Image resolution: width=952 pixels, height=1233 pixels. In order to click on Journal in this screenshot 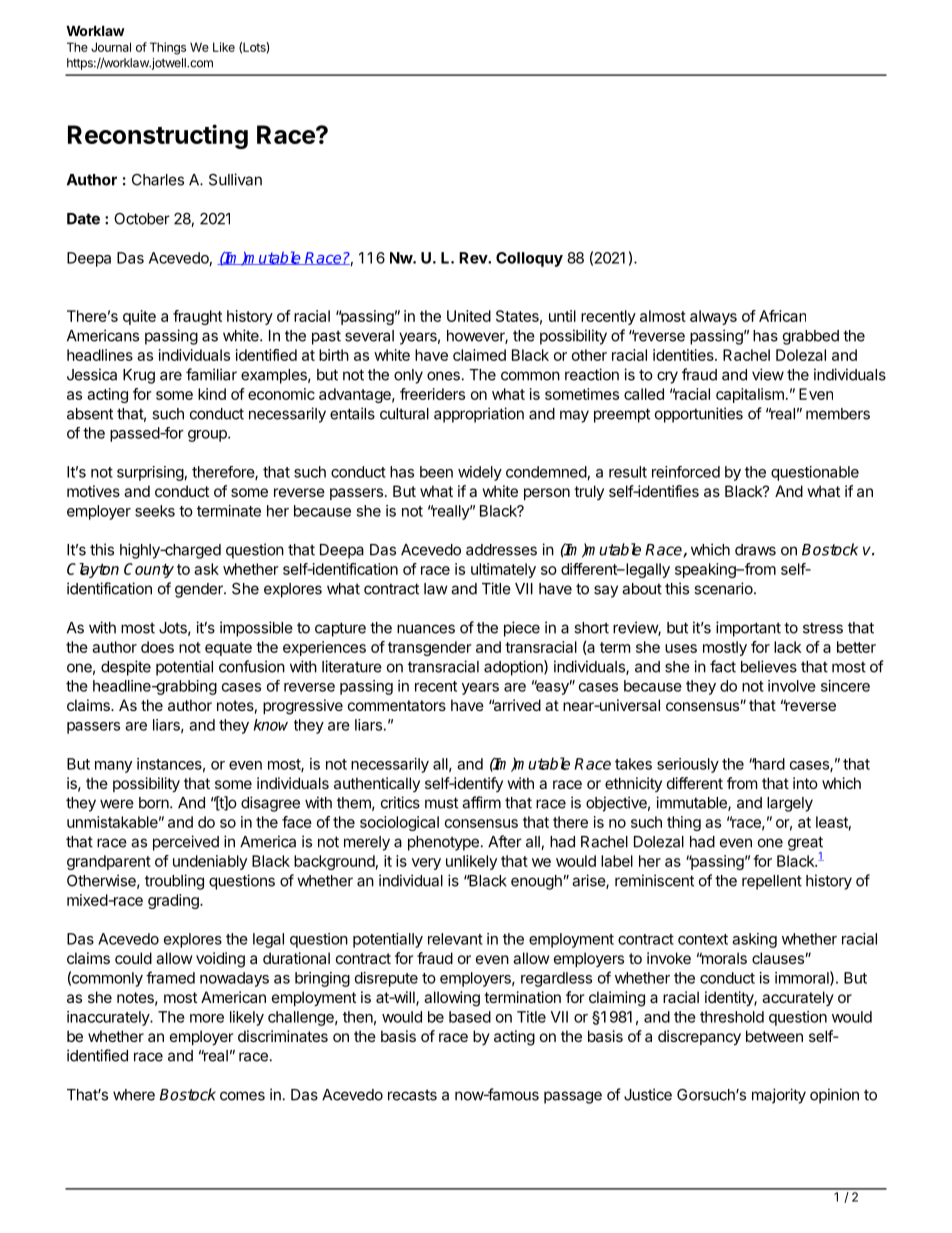, I will do `click(111, 47)`.
